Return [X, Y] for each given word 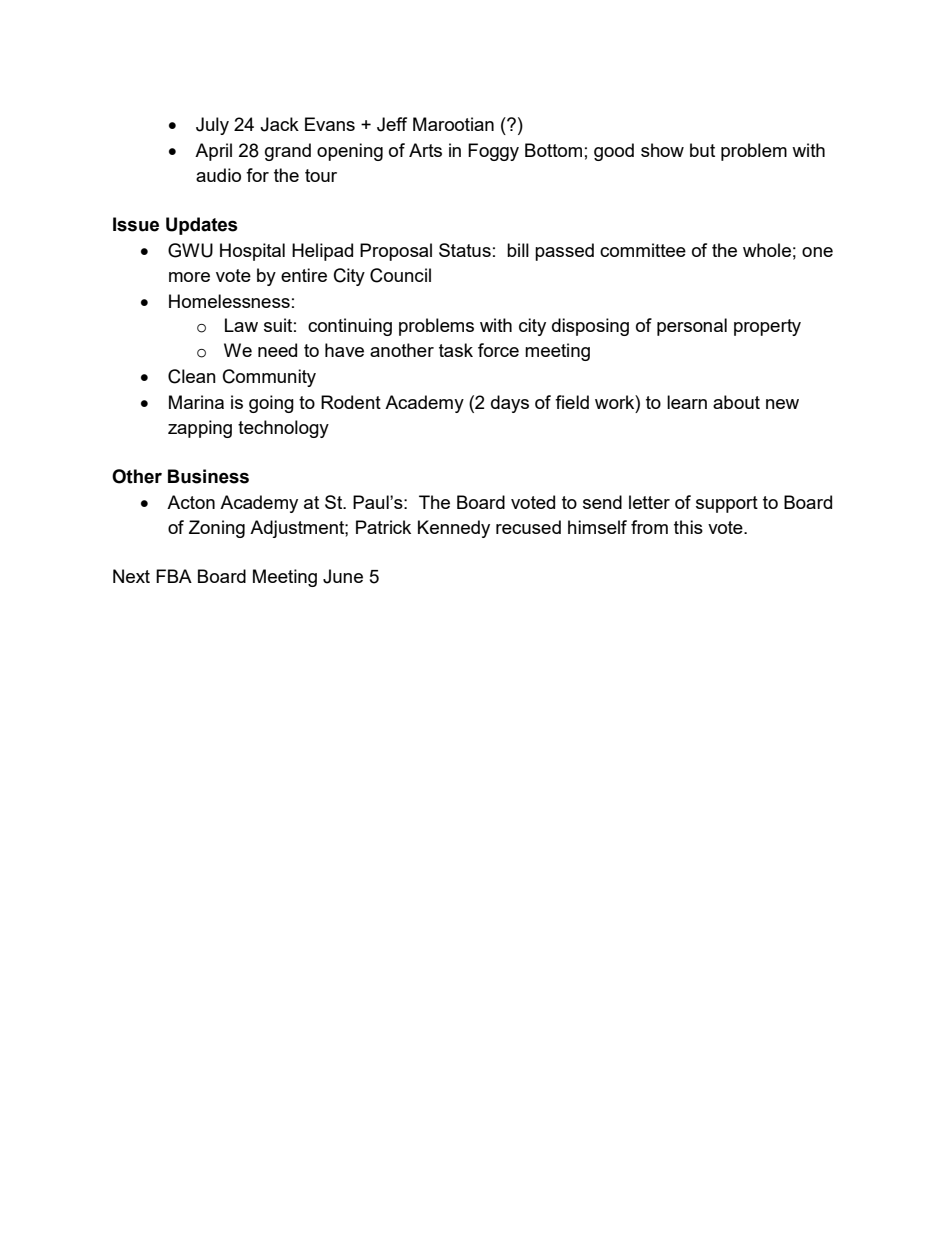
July [212, 126]
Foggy [493, 152]
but [702, 150]
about [736, 402]
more [189, 277]
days [510, 404]
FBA [174, 576]
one [817, 252]
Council [400, 275]
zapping [200, 429]
